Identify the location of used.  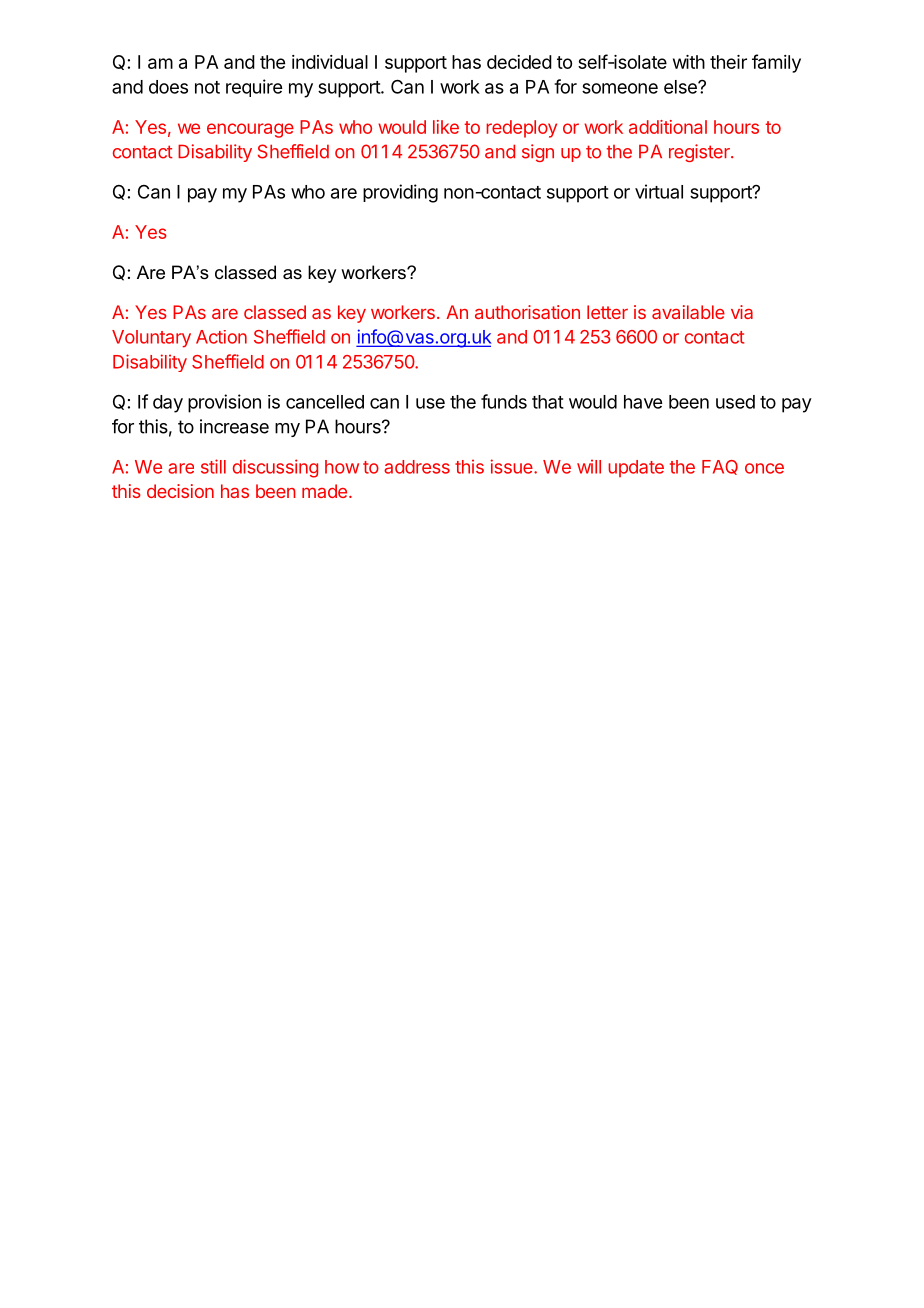
(735, 402).
